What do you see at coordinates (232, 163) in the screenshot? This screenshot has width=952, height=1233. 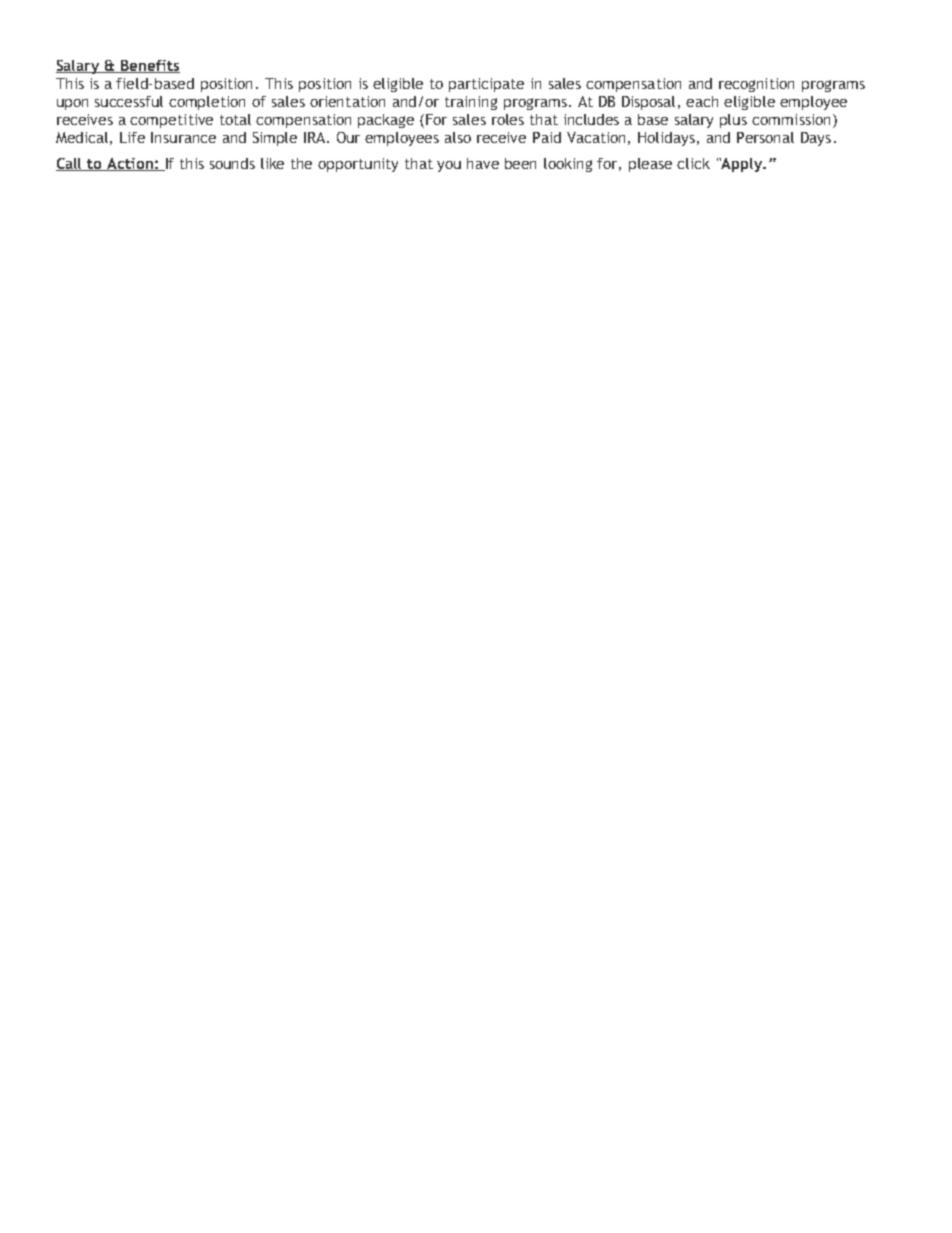 I see `sounds` at bounding box center [232, 163].
